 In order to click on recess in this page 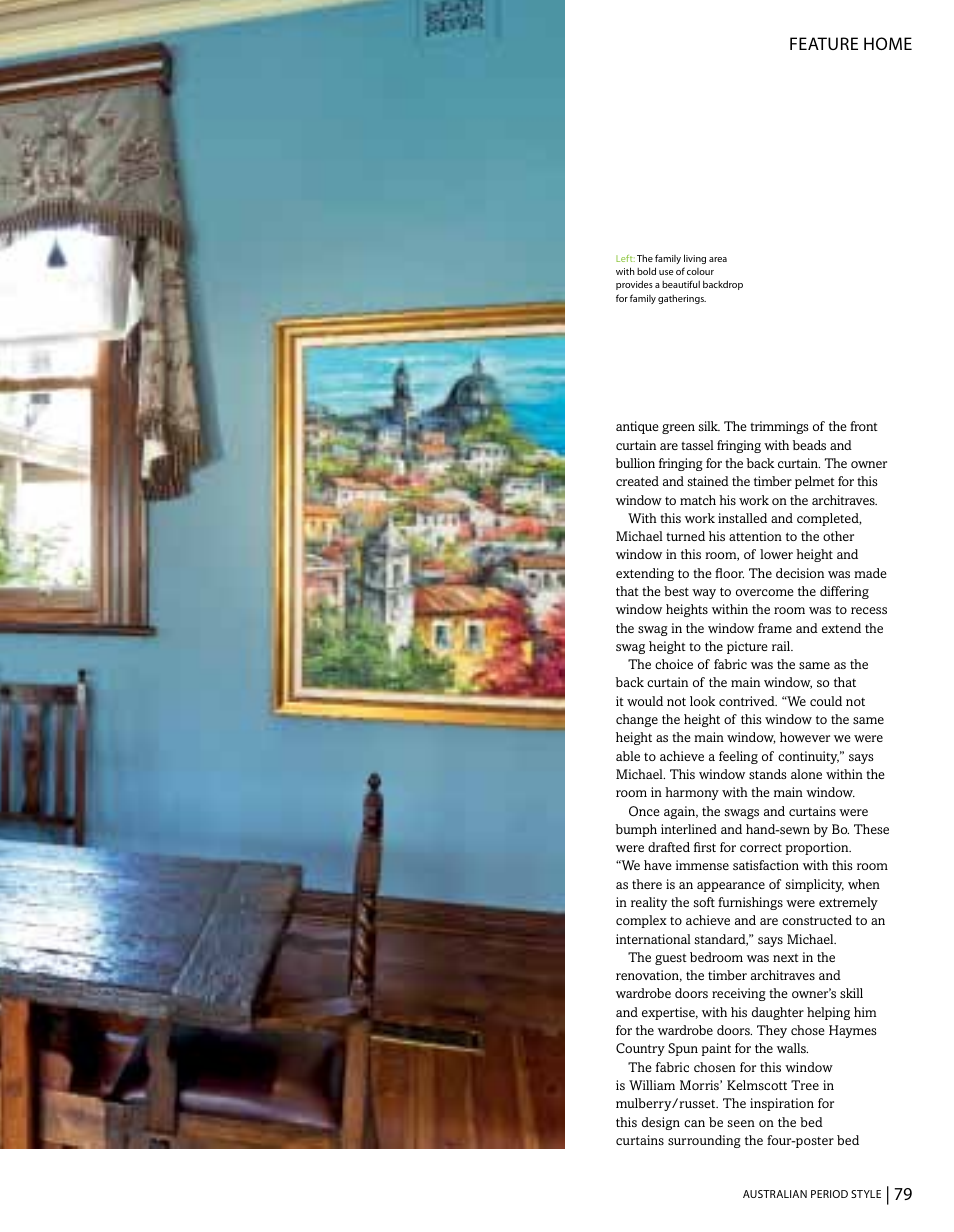, I will do `click(869, 610)`.
